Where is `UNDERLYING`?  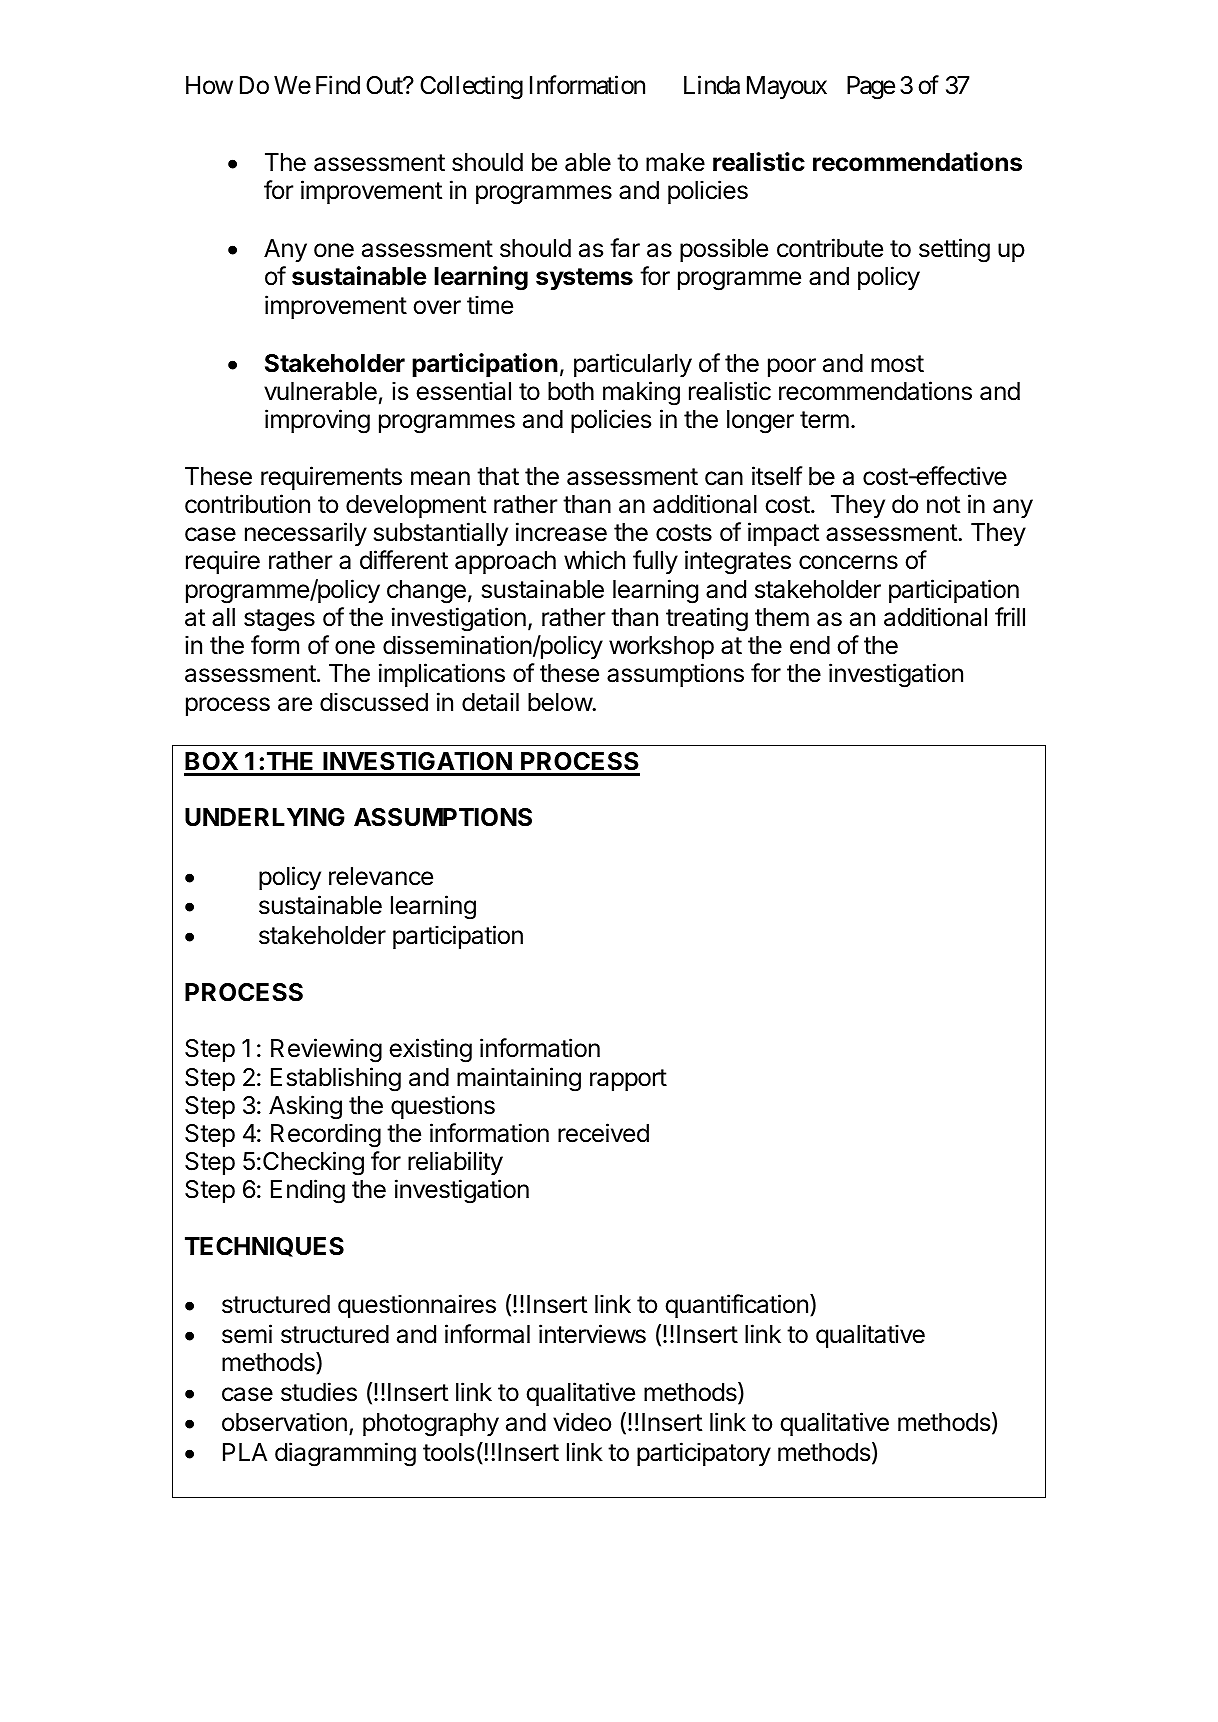
UNDERLYING is located at coordinates (265, 817).
